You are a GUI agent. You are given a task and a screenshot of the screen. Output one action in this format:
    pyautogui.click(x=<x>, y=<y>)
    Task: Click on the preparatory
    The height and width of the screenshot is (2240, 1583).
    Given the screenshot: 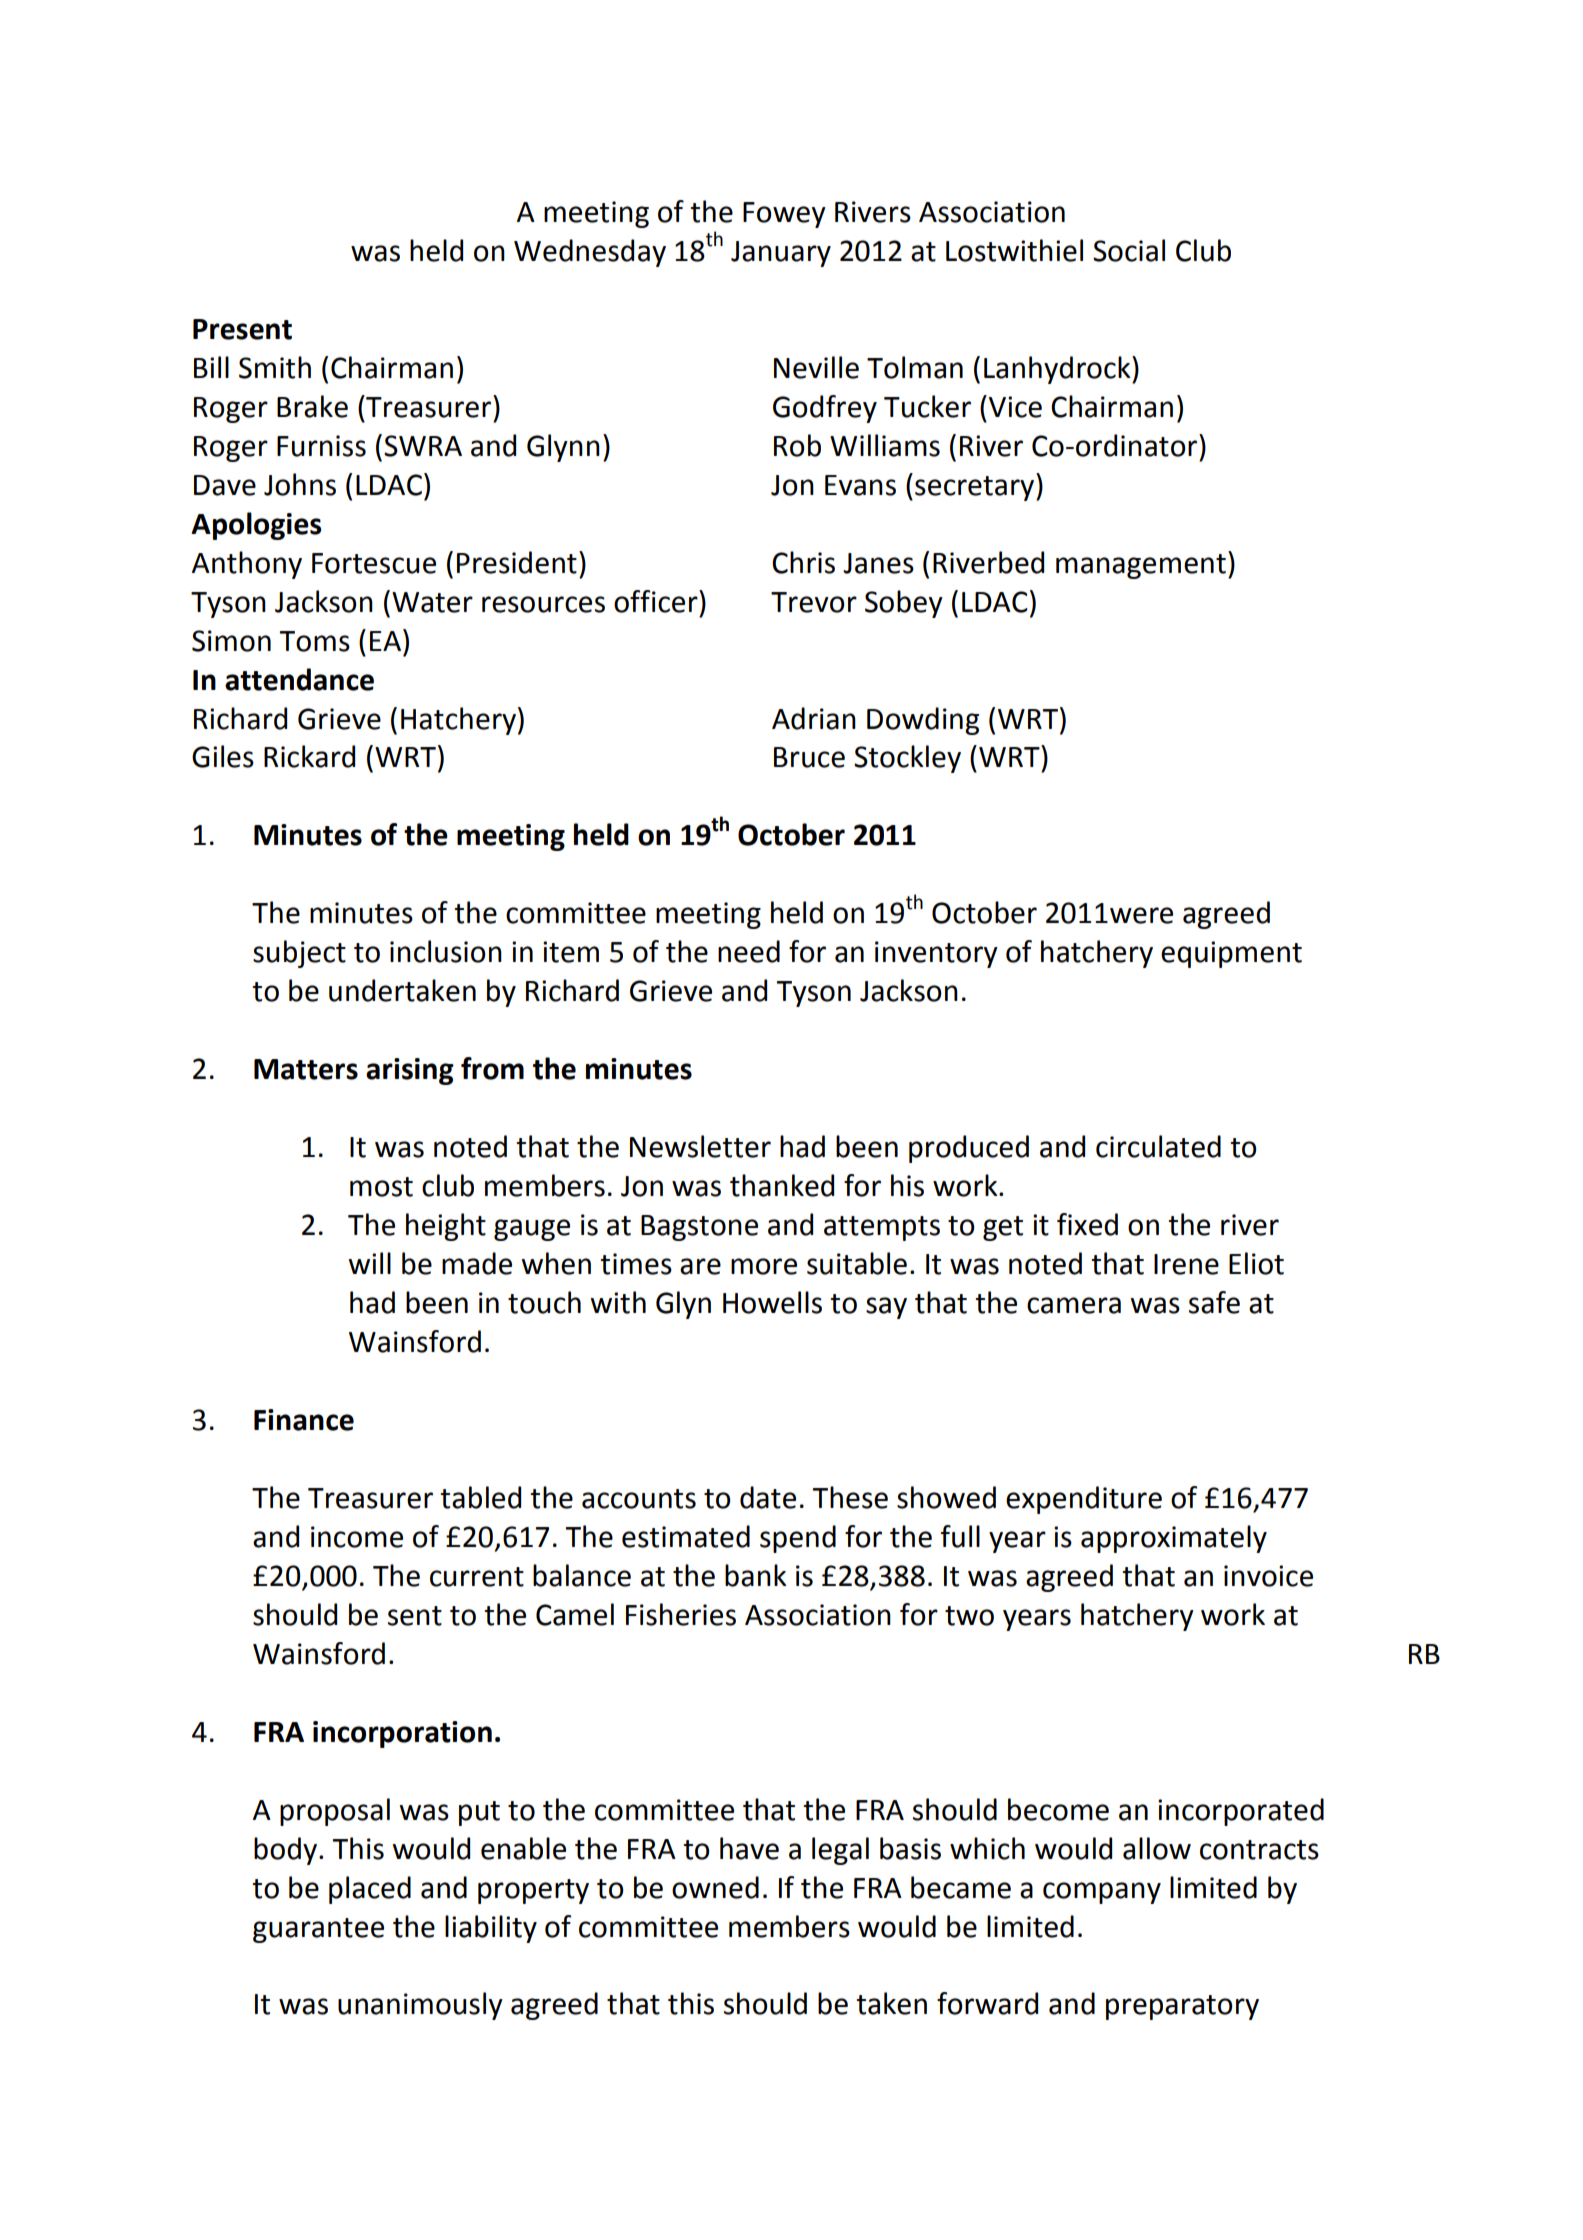 What is the action you would take?
    pyautogui.click(x=1182, y=2007)
